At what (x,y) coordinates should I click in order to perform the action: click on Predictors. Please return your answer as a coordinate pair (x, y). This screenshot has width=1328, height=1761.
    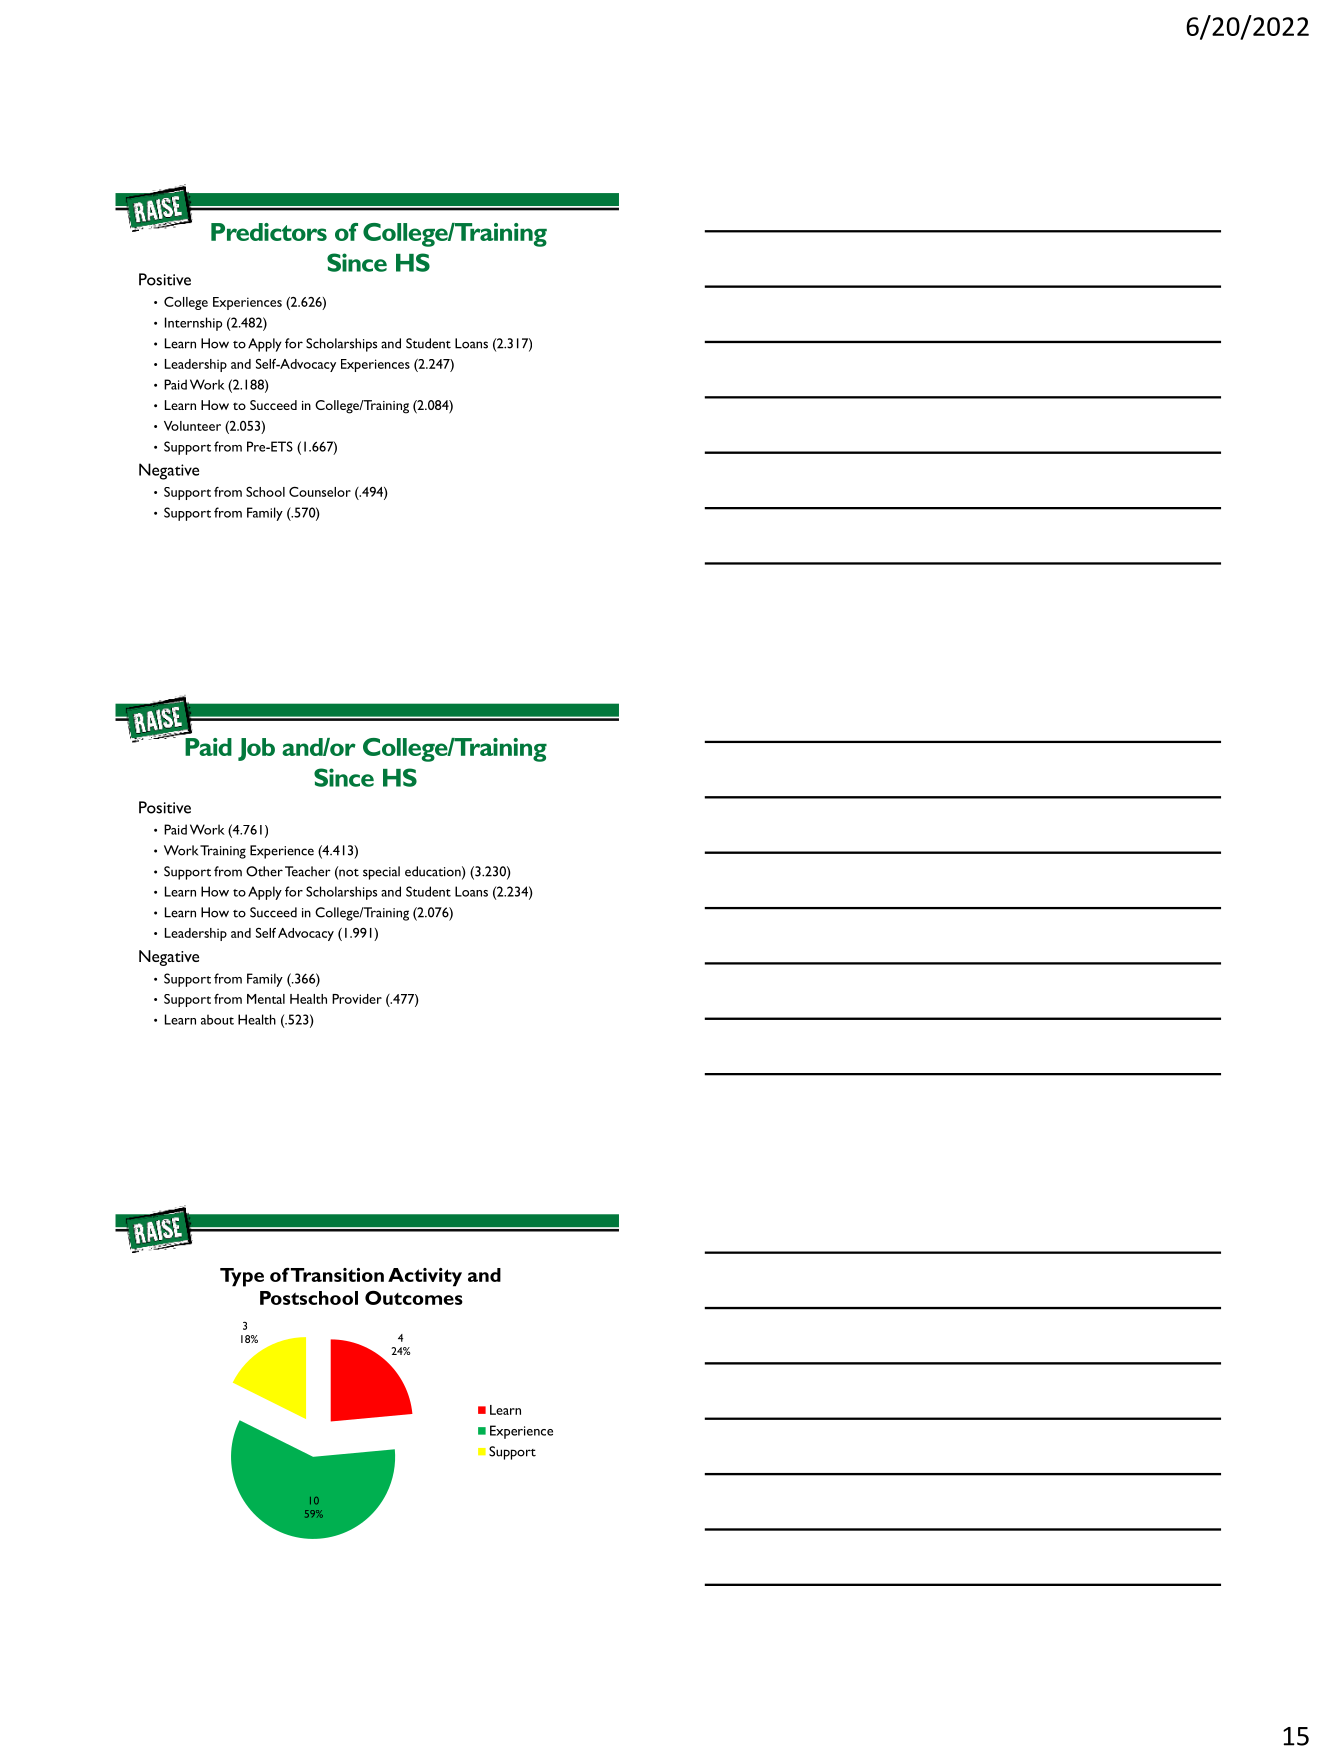
    Looking at the image, I should click on (269, 232).
